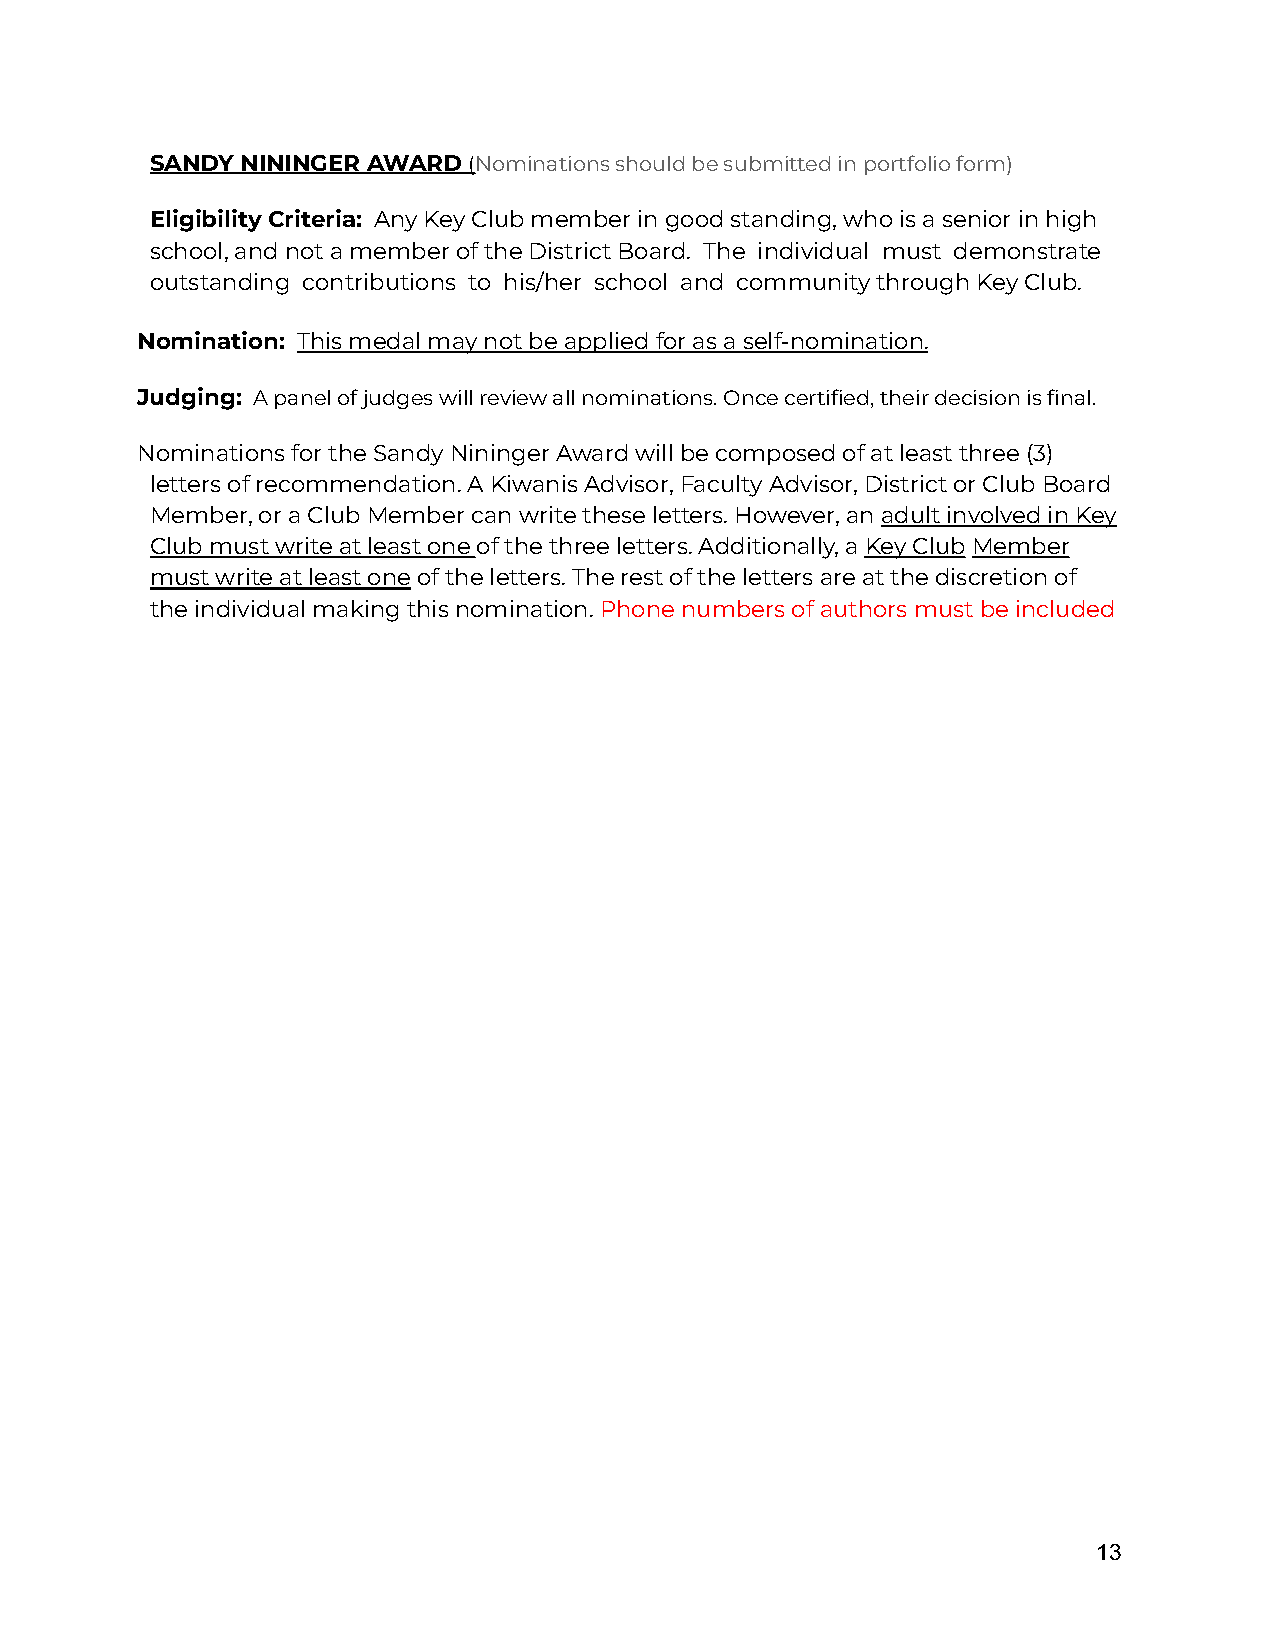  Describe the element at coordinates (980, 163) in the screenshot. I see `form` at that location.
